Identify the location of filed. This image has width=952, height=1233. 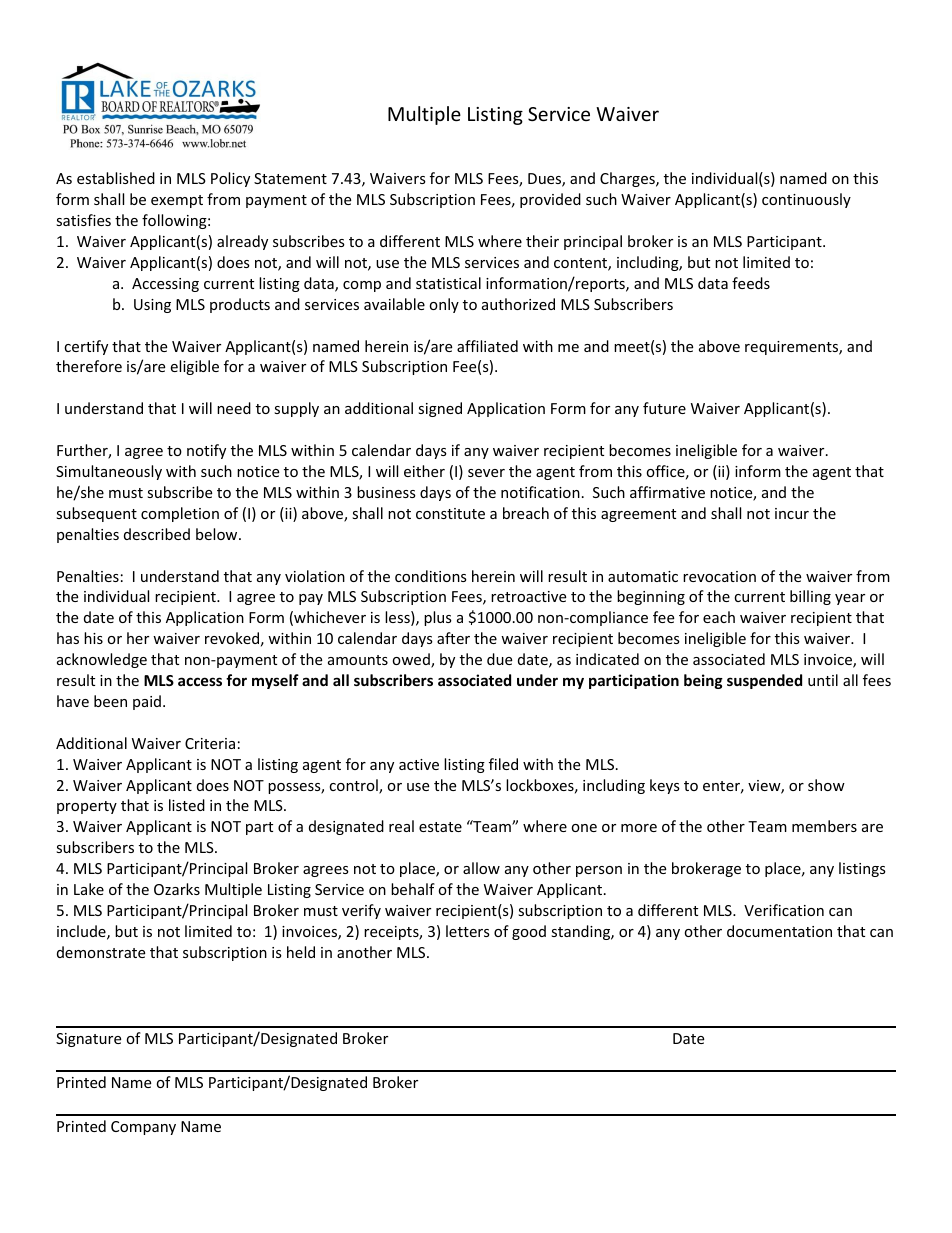
(503, 764).
